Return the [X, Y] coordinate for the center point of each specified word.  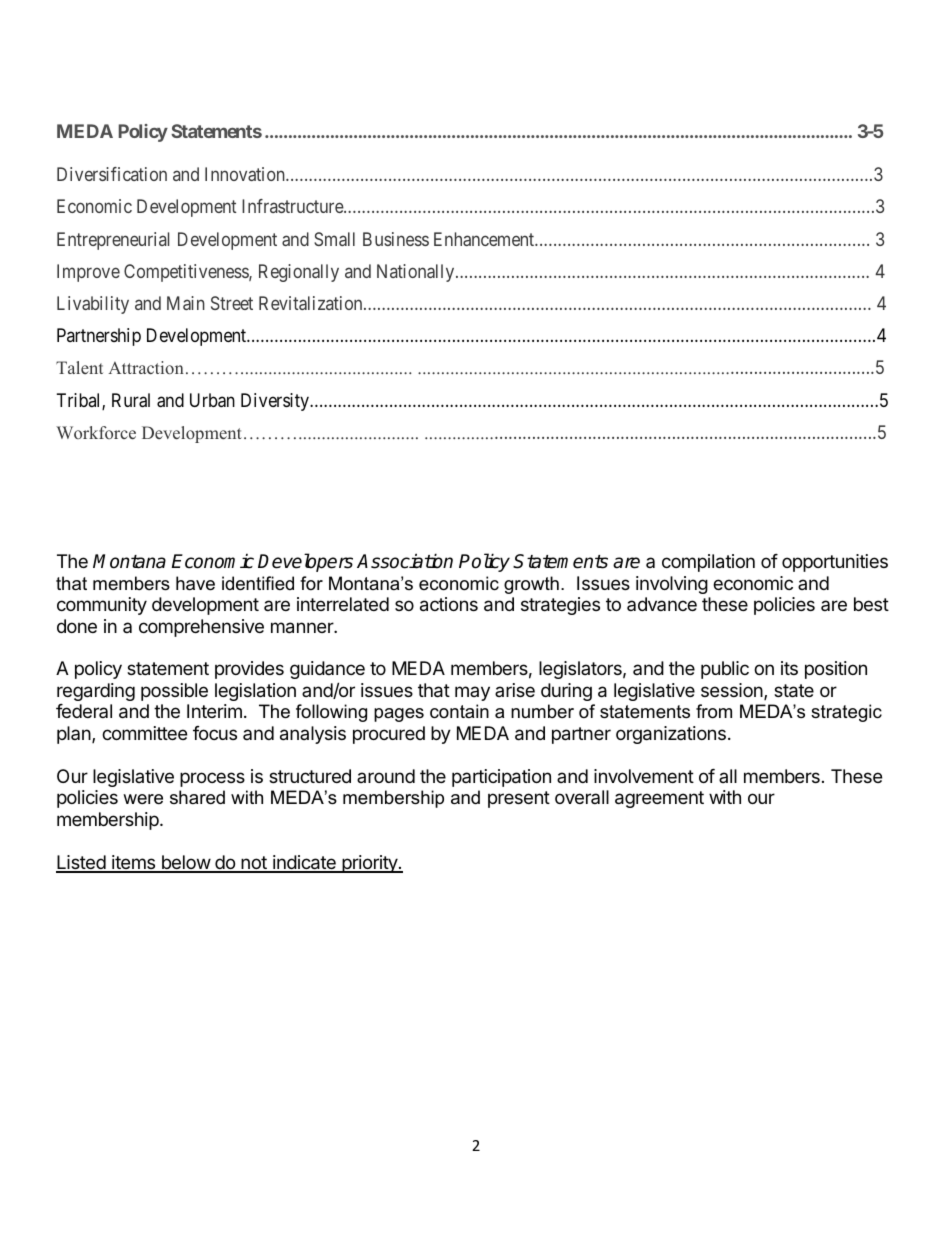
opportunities [835, 563]
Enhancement [485, 239]
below [185, 863]
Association [405, 561]
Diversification [112, 174]
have [195, 583]
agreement [659, 799]
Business [396, 239]
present [519, 799]
